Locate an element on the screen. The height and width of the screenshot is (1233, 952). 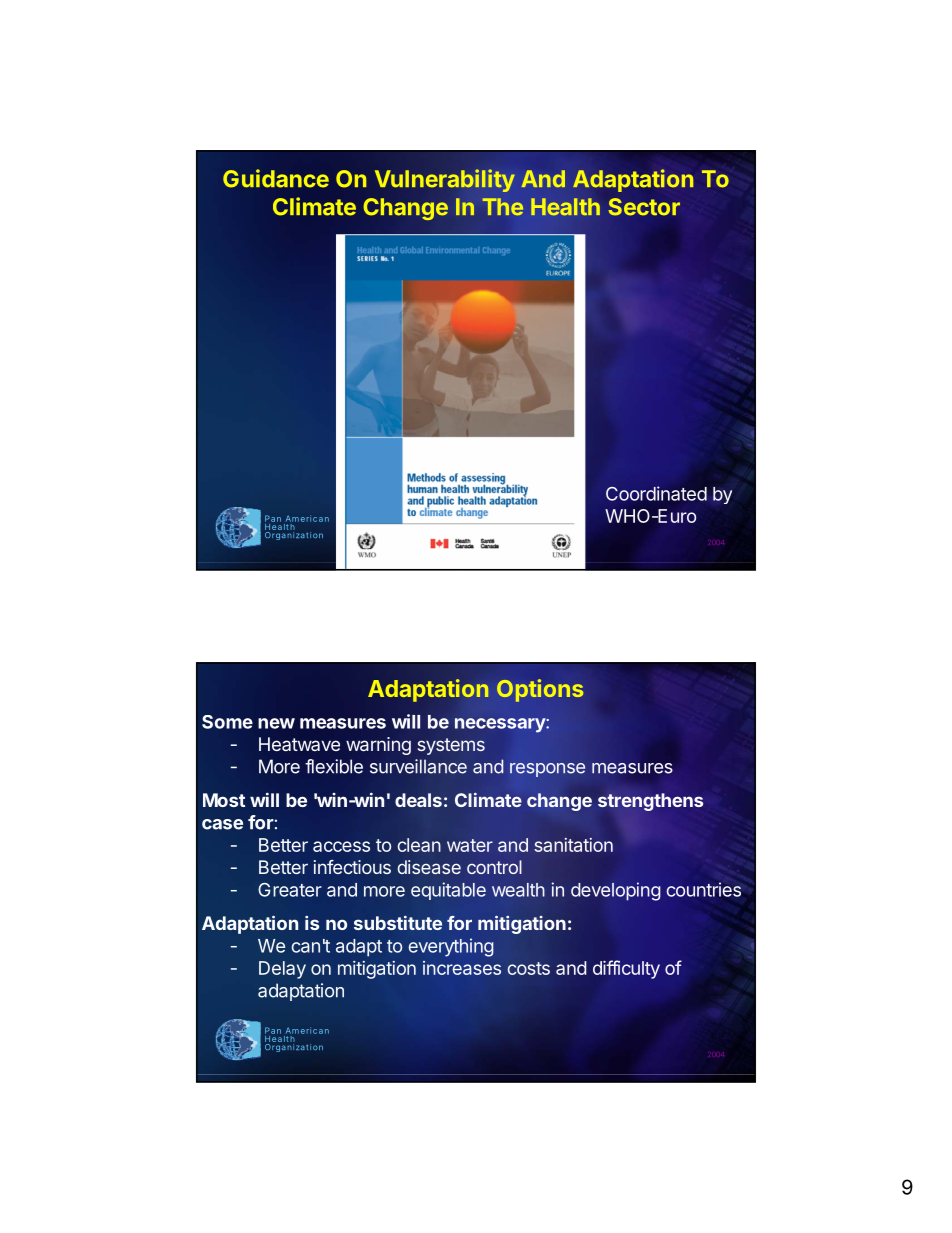
everything is located at coordinates (451, 947).
